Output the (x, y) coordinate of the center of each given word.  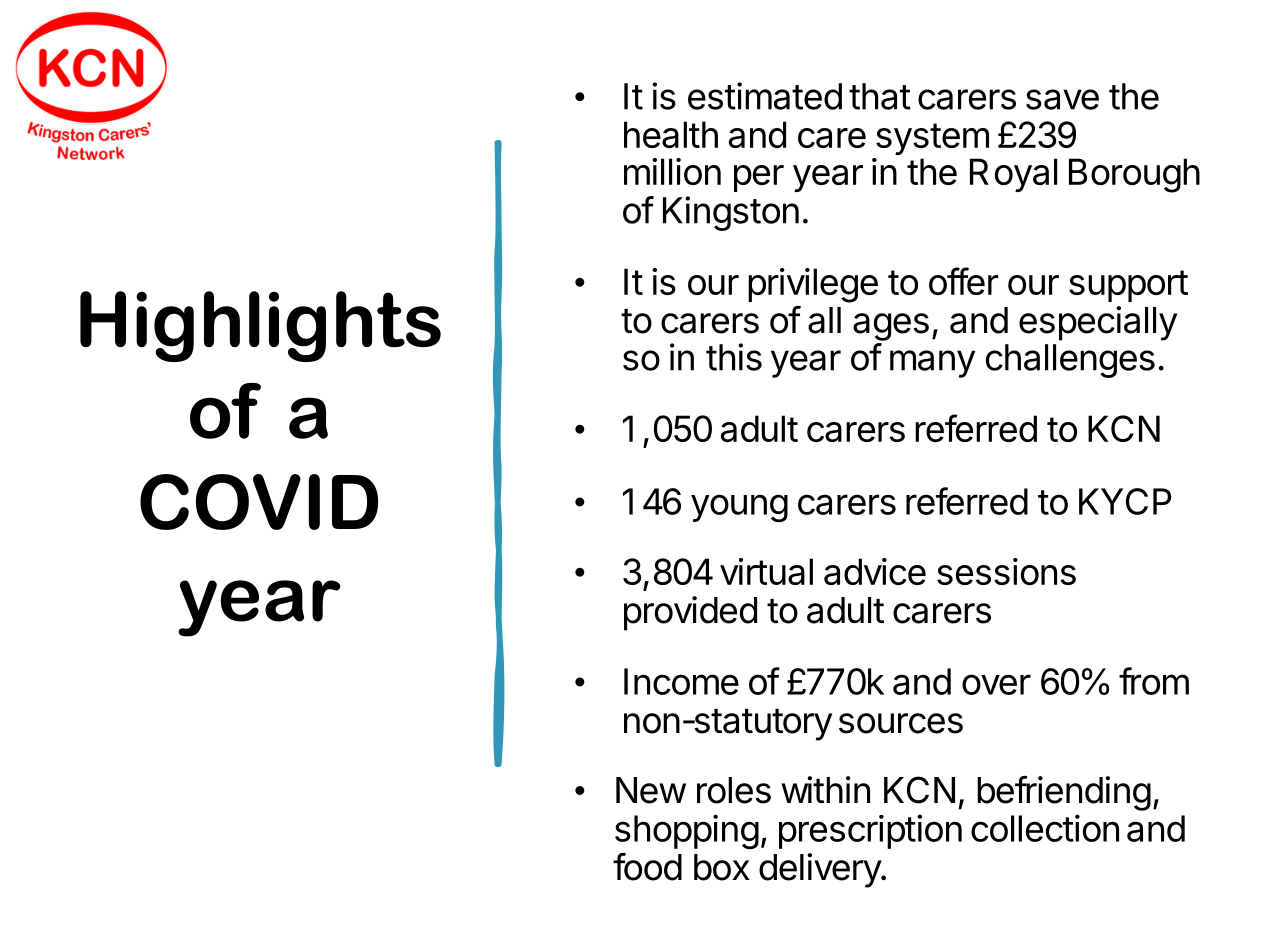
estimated (765, 96)
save (1062, 99)
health (671, 134)
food (647, 867)
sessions (1006, 571)
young (739, 508)
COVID (259, 502)
